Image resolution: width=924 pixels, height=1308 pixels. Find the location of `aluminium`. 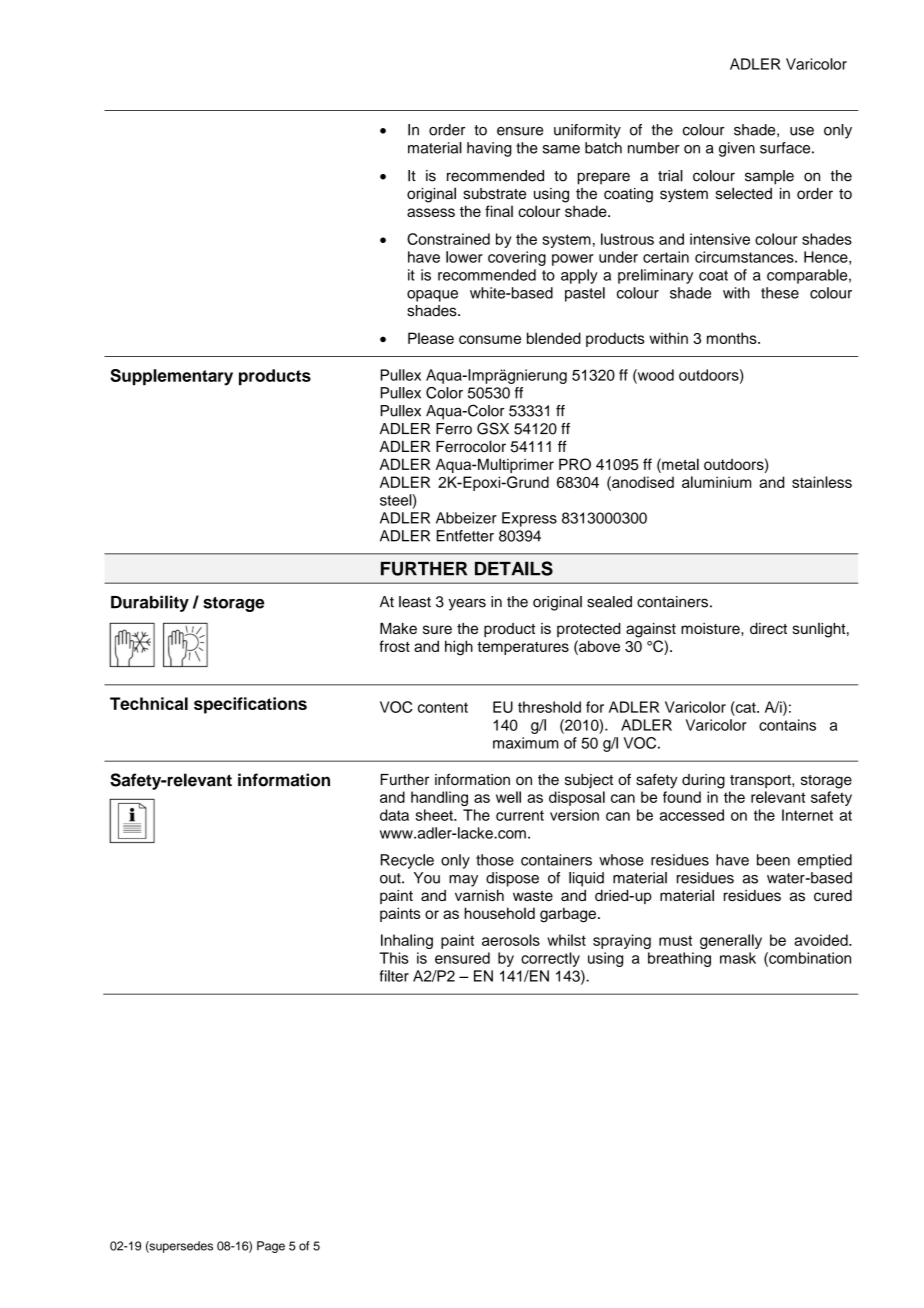

aluminium is located at coordinates (716, 482).
